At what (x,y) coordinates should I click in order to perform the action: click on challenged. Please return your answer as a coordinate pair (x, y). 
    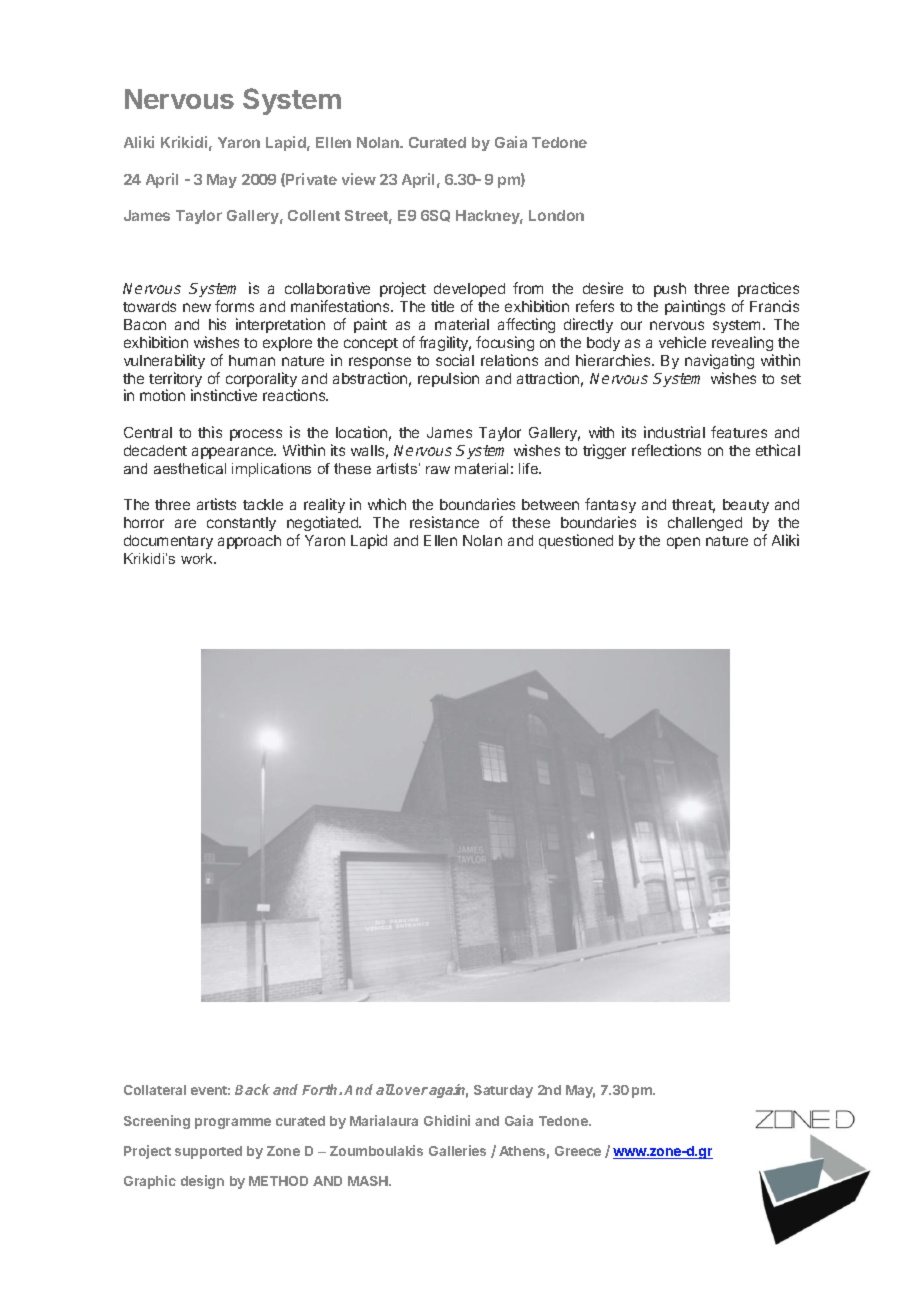
    Looking at the image, I should click on (705, 524).
